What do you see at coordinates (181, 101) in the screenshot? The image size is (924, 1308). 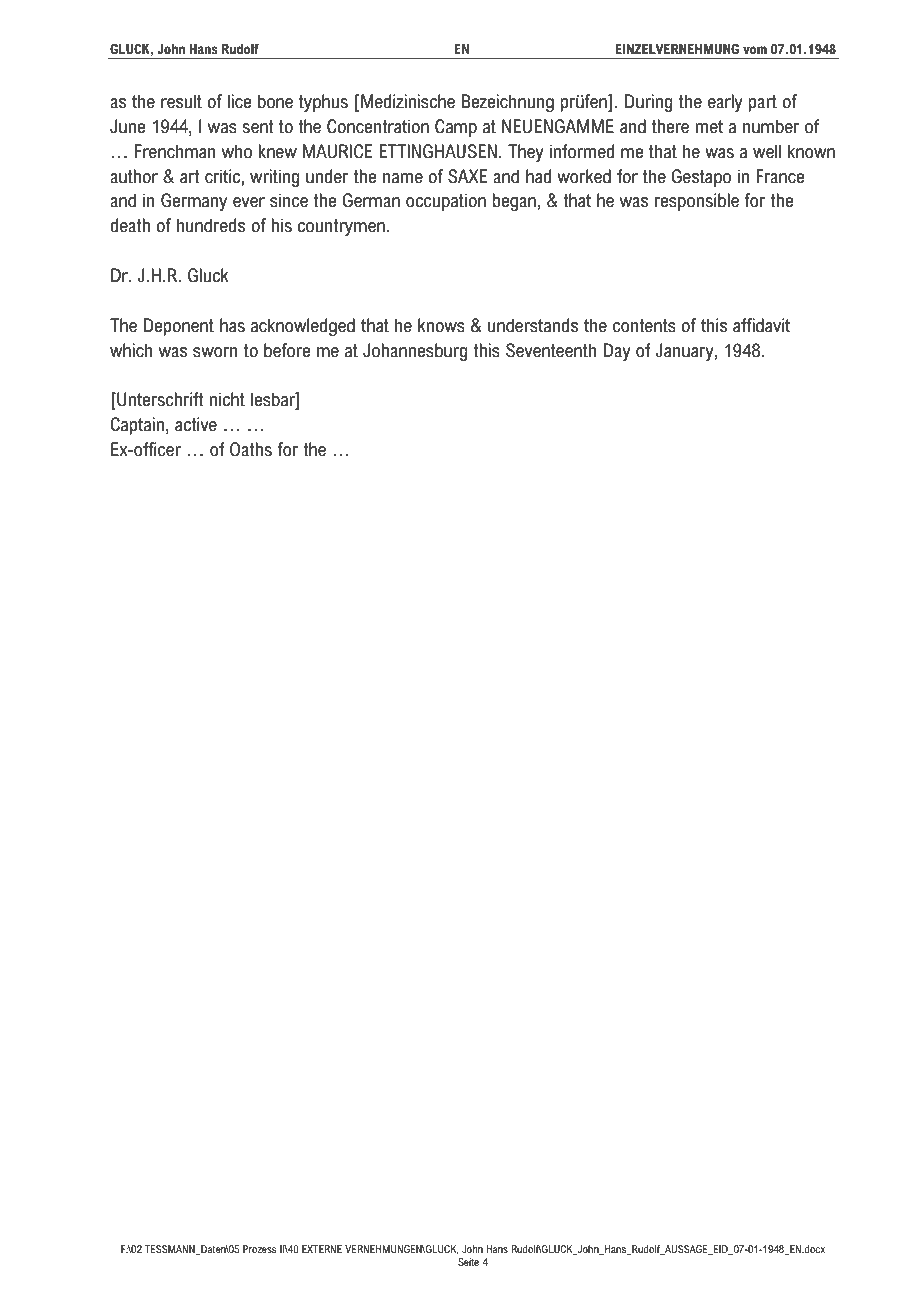 I see `result` at bounding box center [181, 101].
